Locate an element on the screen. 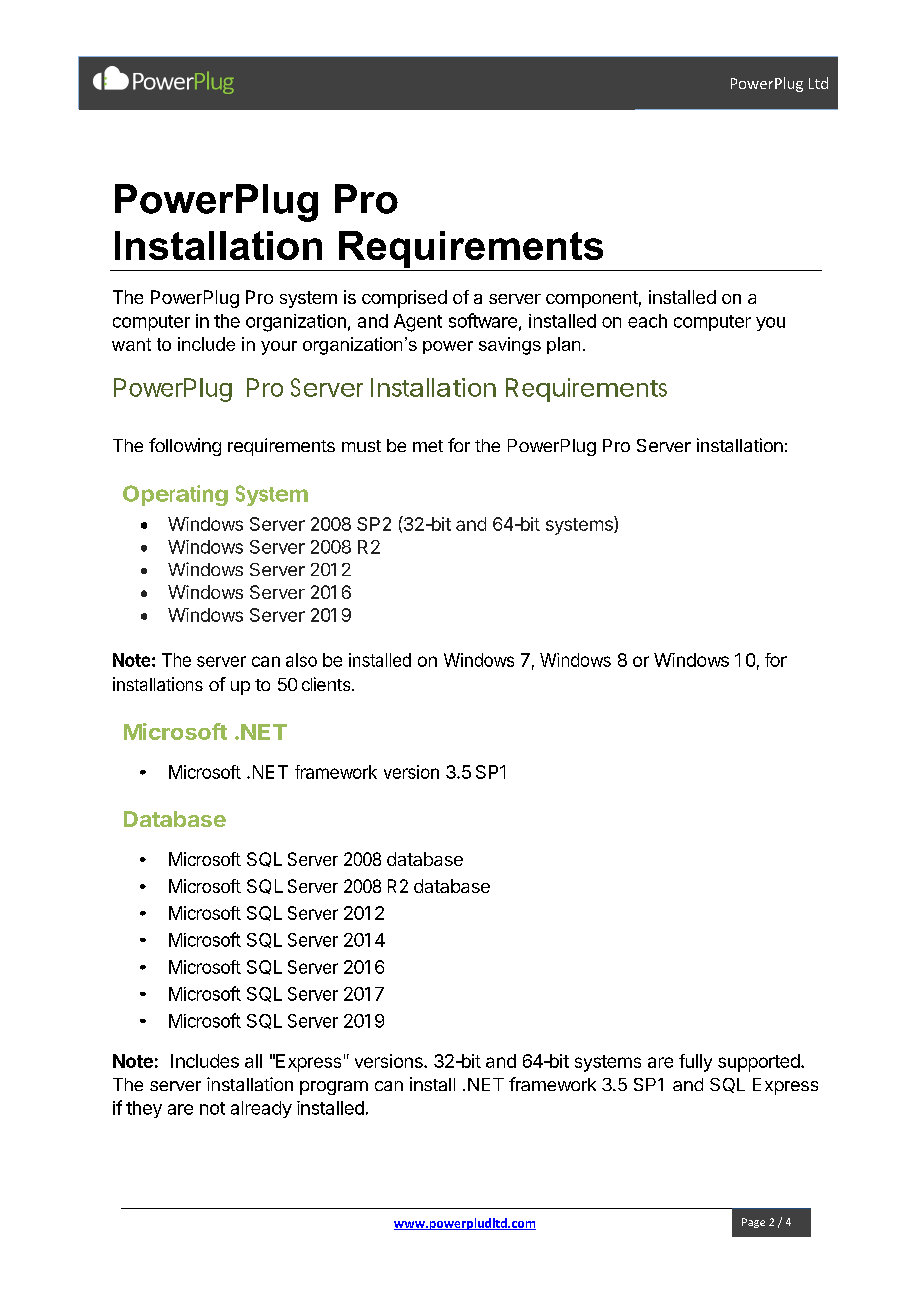 Image resolution: width=924 pixels, height=1308 pixels. each is located at coordinates (647, 321).
